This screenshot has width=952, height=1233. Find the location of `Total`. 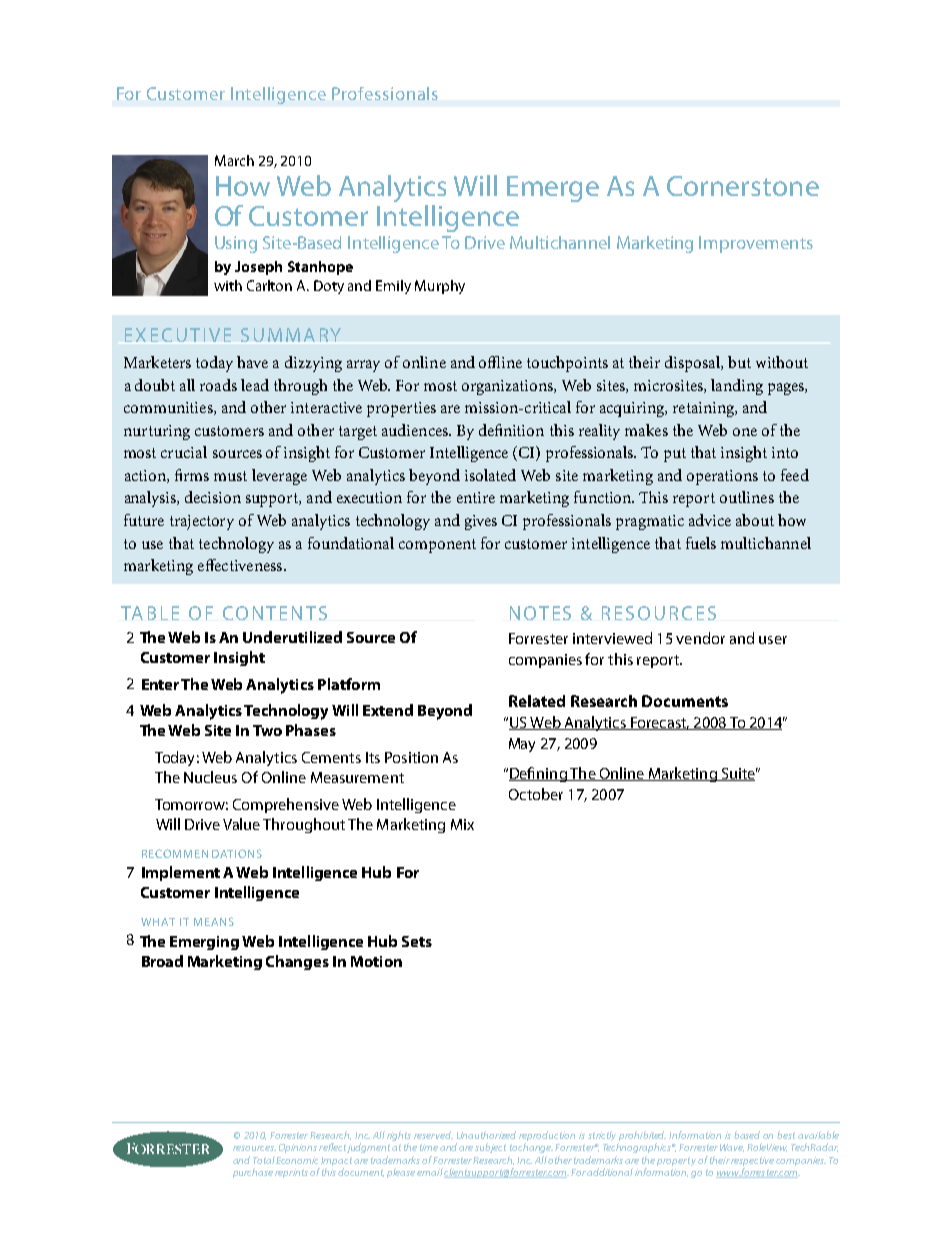

Total is located at coordinates (264, 1160).
